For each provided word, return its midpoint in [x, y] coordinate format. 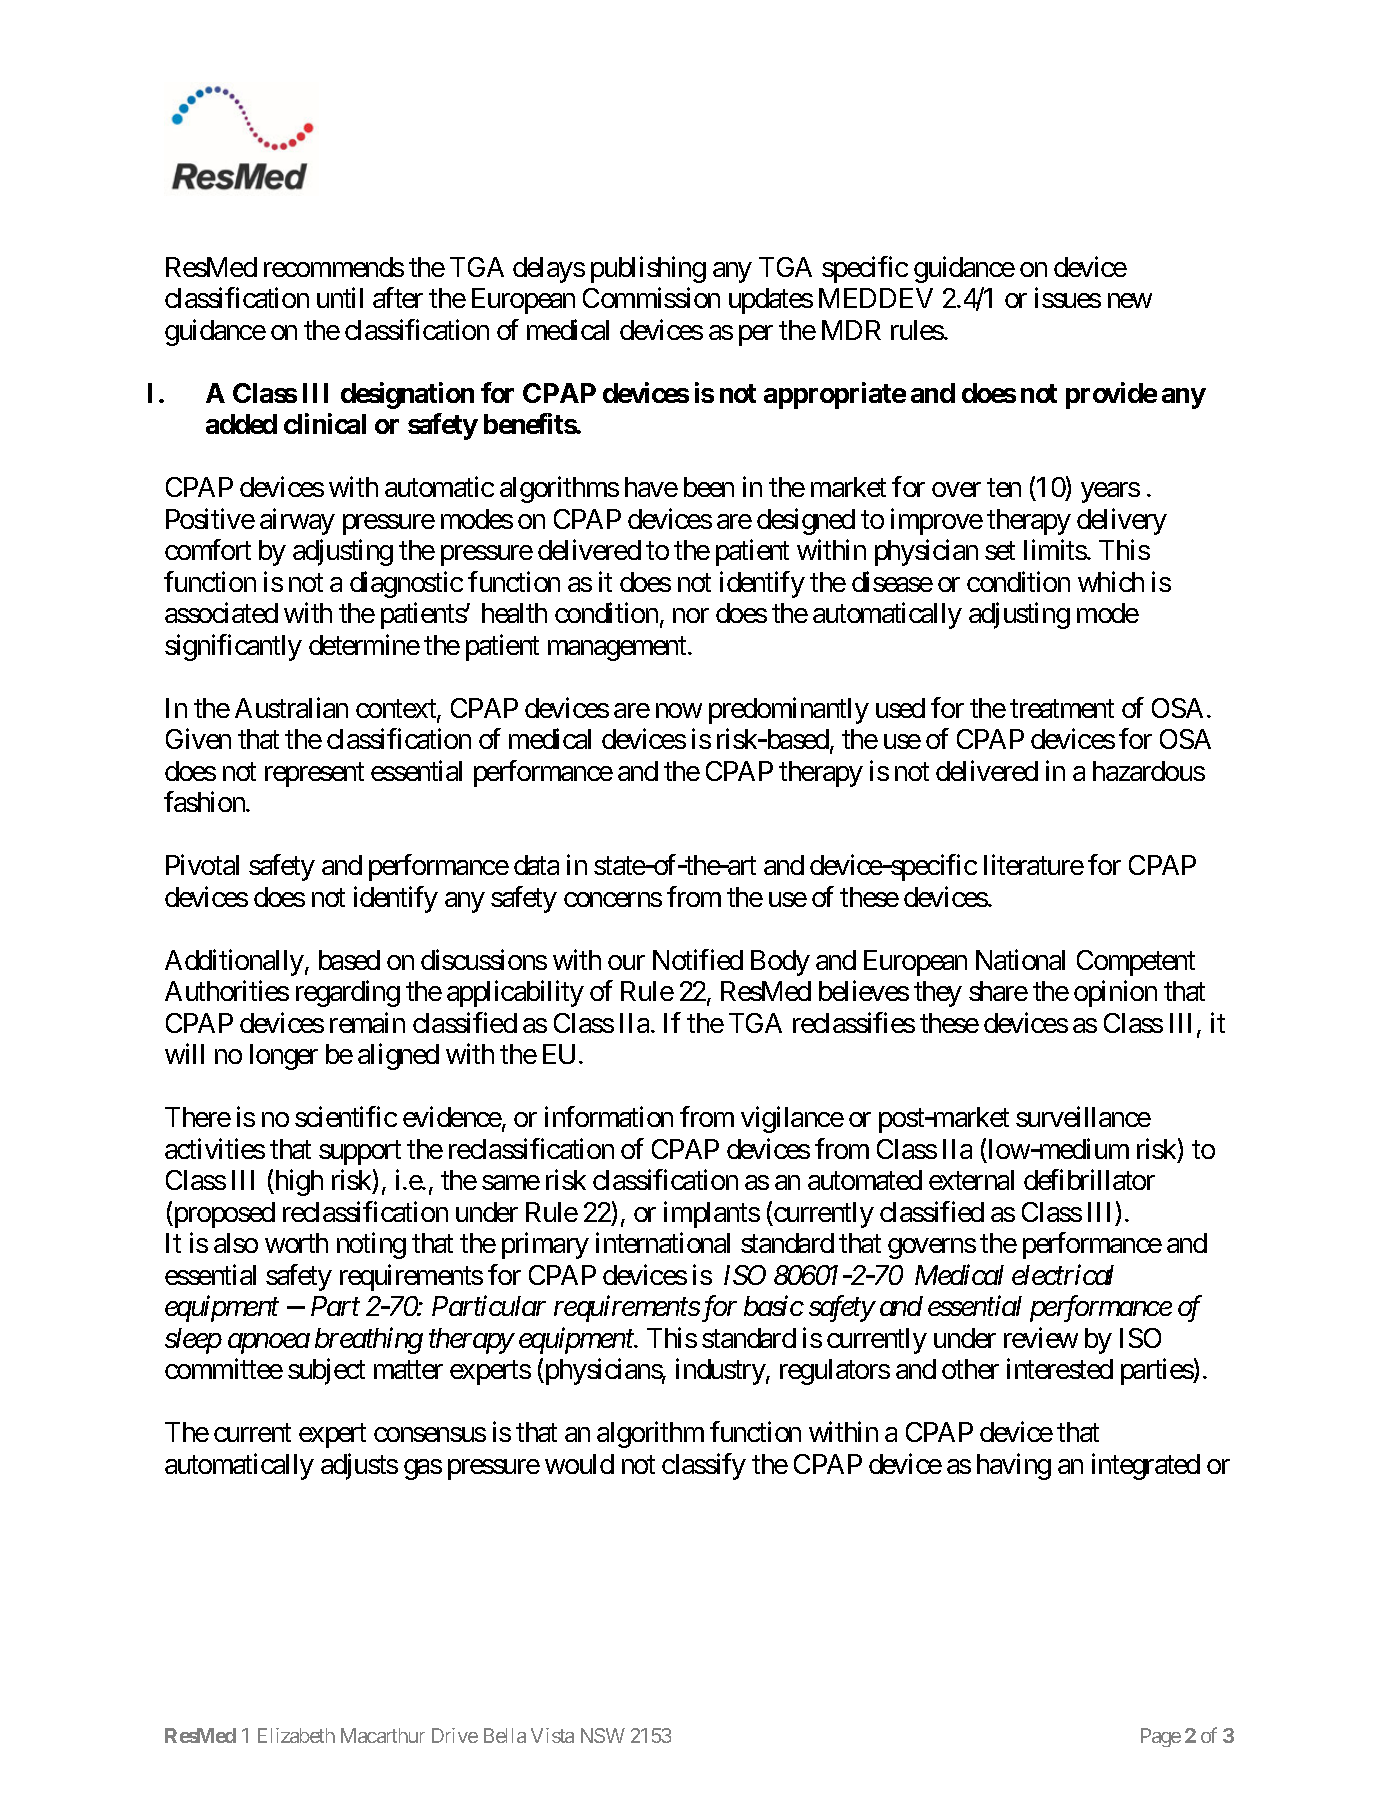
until [340, 297]
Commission [651, 297]
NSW [603, 1735]
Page [1161, 1737]
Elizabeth [296, 1735]
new [1130, 301]
